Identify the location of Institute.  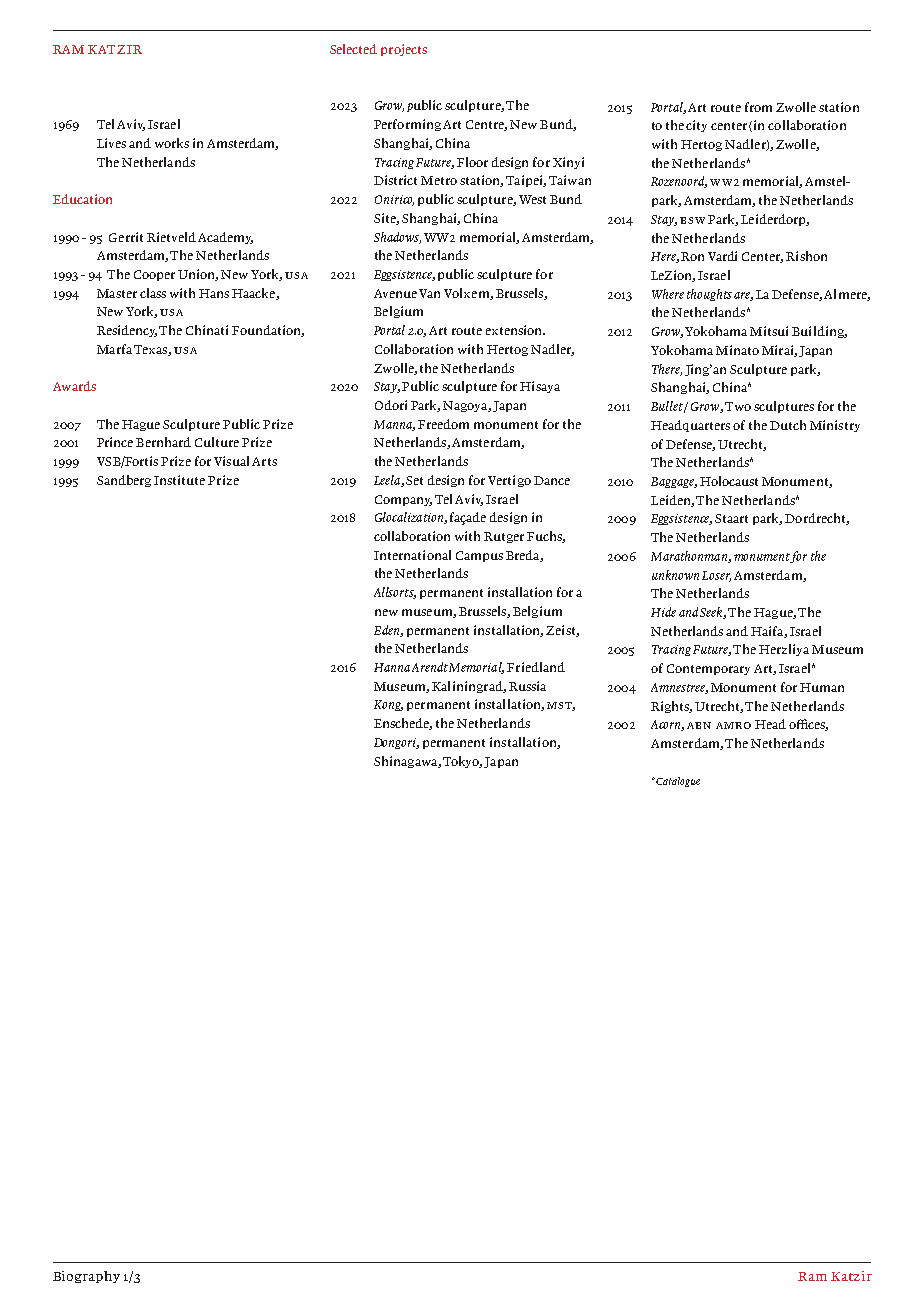
(179, 480).
